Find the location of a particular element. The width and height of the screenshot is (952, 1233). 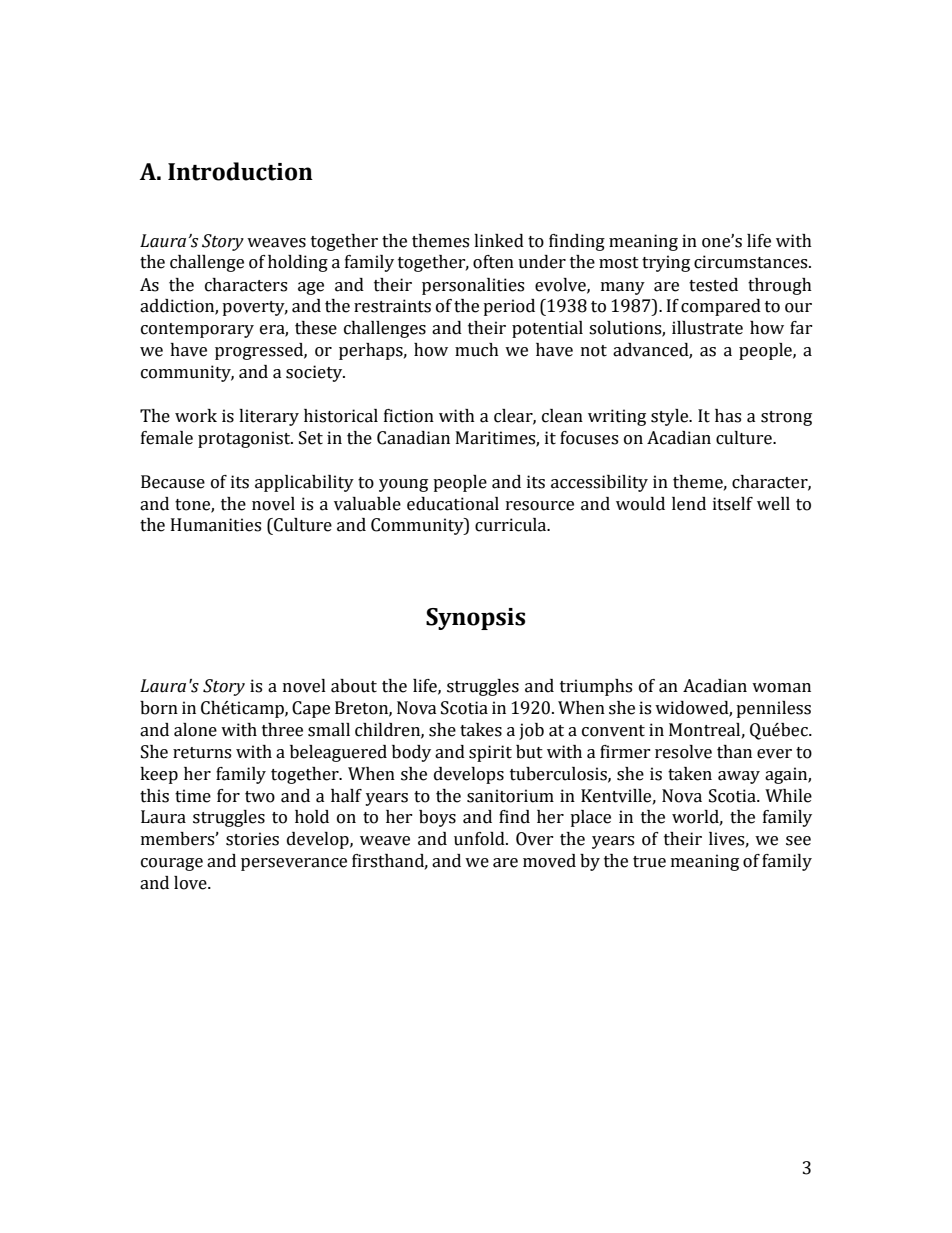

contemporary is located at coordinates (197, 330).
